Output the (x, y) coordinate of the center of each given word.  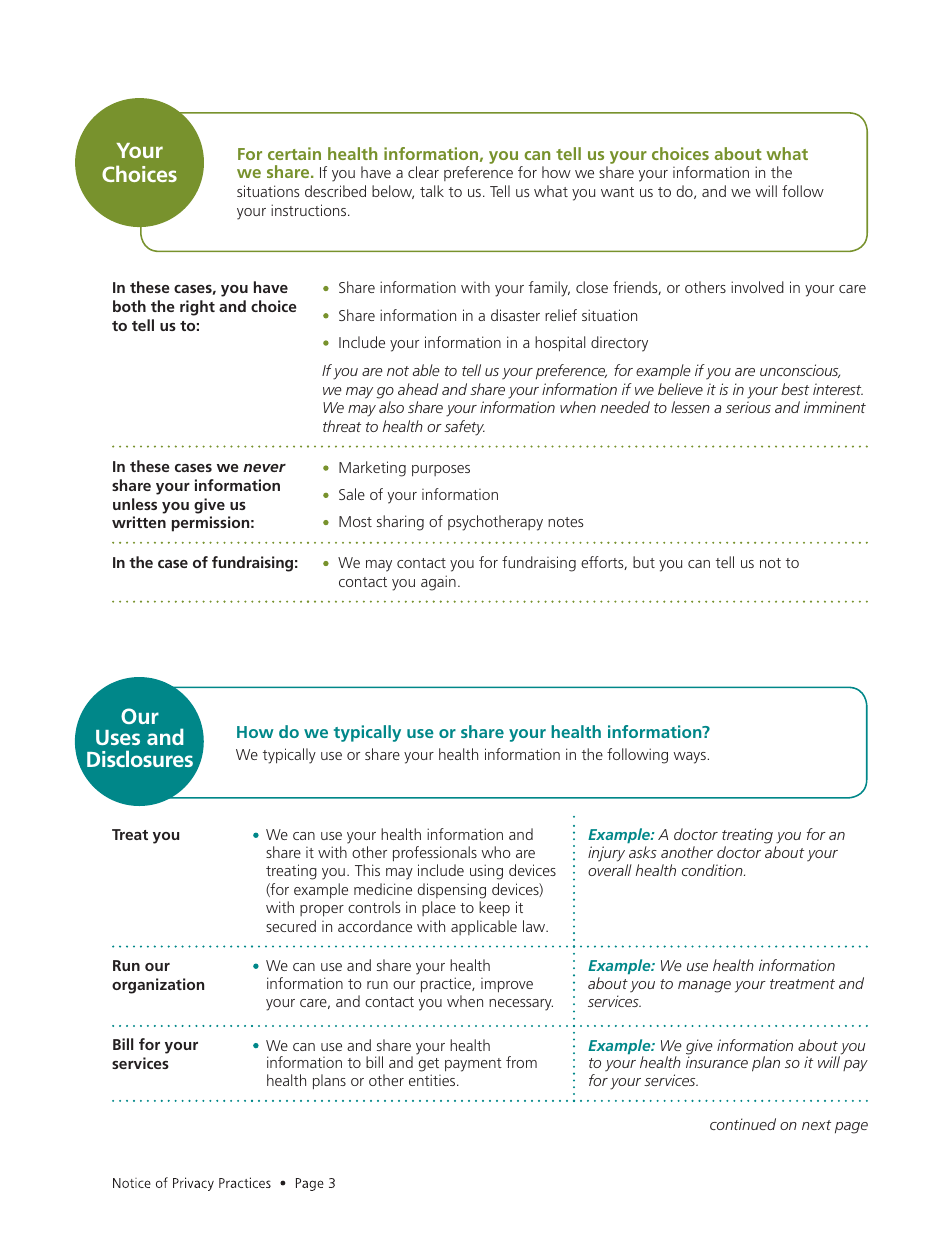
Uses (118, 737)
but (644, 562)
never (264, 468)
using (486, 872)
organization (158, 986)
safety (464, 428)
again (438, 583)
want (617, 192)
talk (432, 191)
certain (294, 153)
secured (291, 926)
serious (748, 407)
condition (713, 870)
